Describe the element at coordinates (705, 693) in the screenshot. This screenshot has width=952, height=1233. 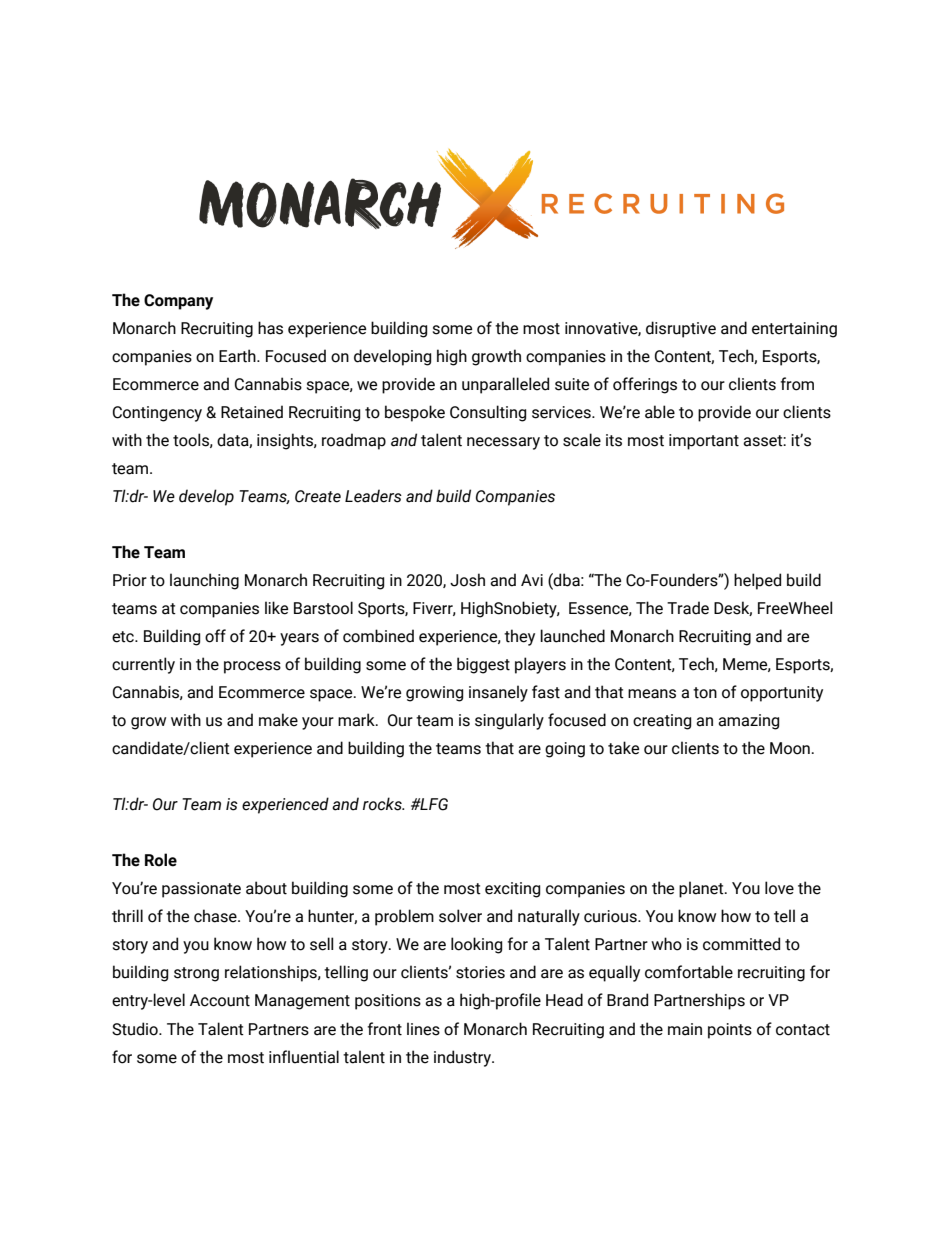
I see `ton` at that location.
